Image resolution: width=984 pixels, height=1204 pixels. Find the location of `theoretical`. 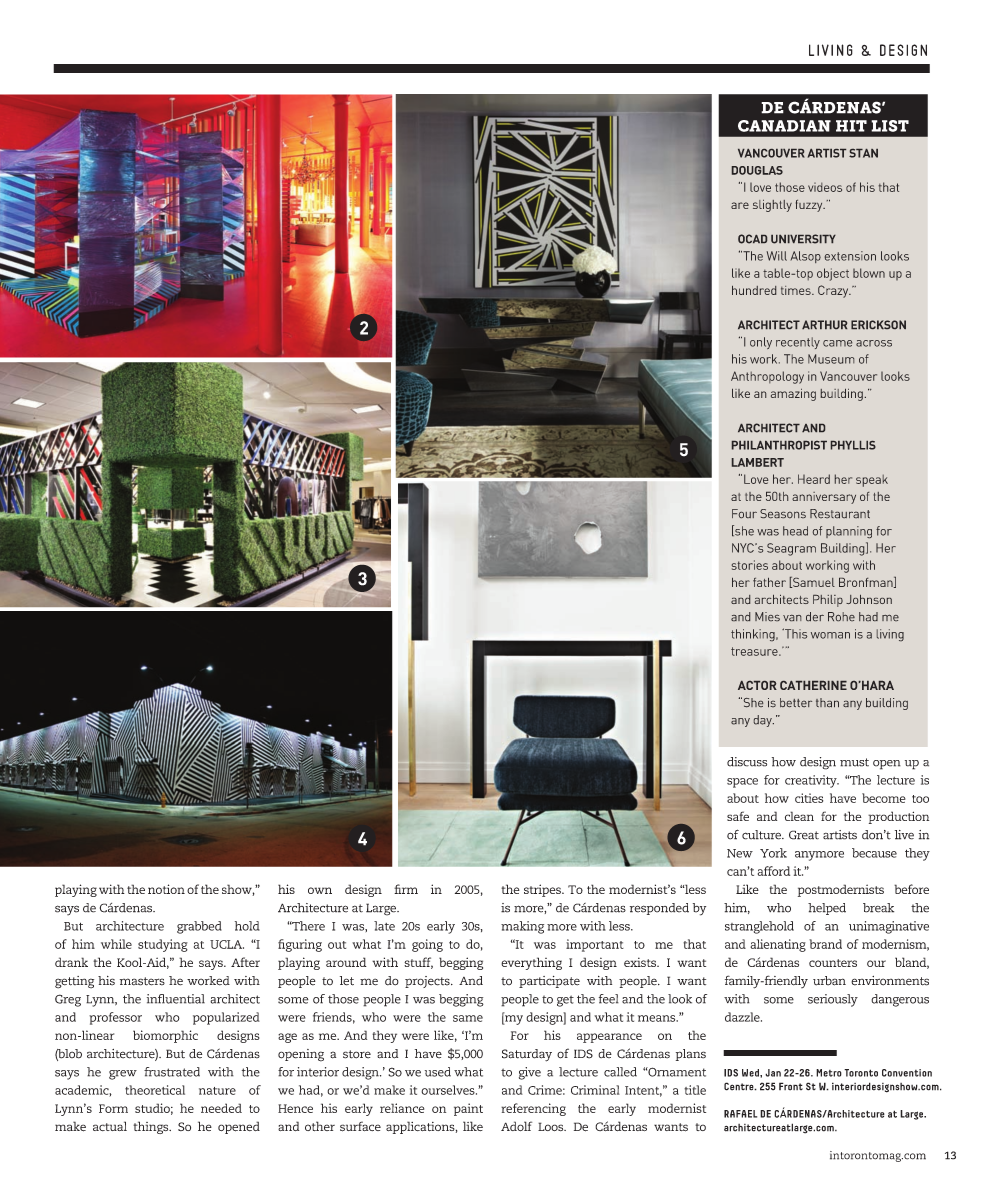

theoretical is located at coordinates (155, 1090).
